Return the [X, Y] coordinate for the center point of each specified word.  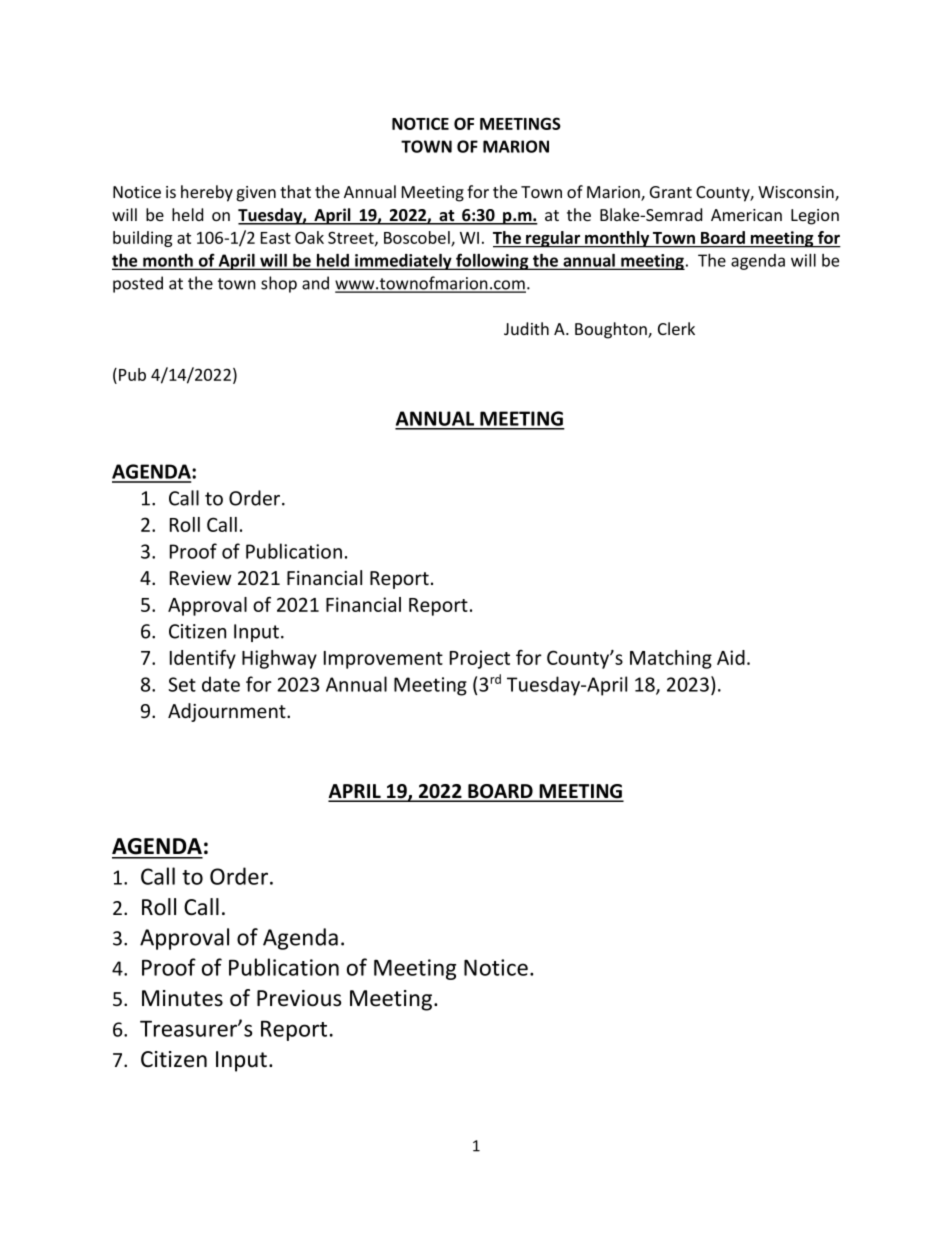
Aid [731, 657]
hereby [207, 193]
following [492, 261]
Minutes [182, 998]
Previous [299, 998]
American [746, 215]
